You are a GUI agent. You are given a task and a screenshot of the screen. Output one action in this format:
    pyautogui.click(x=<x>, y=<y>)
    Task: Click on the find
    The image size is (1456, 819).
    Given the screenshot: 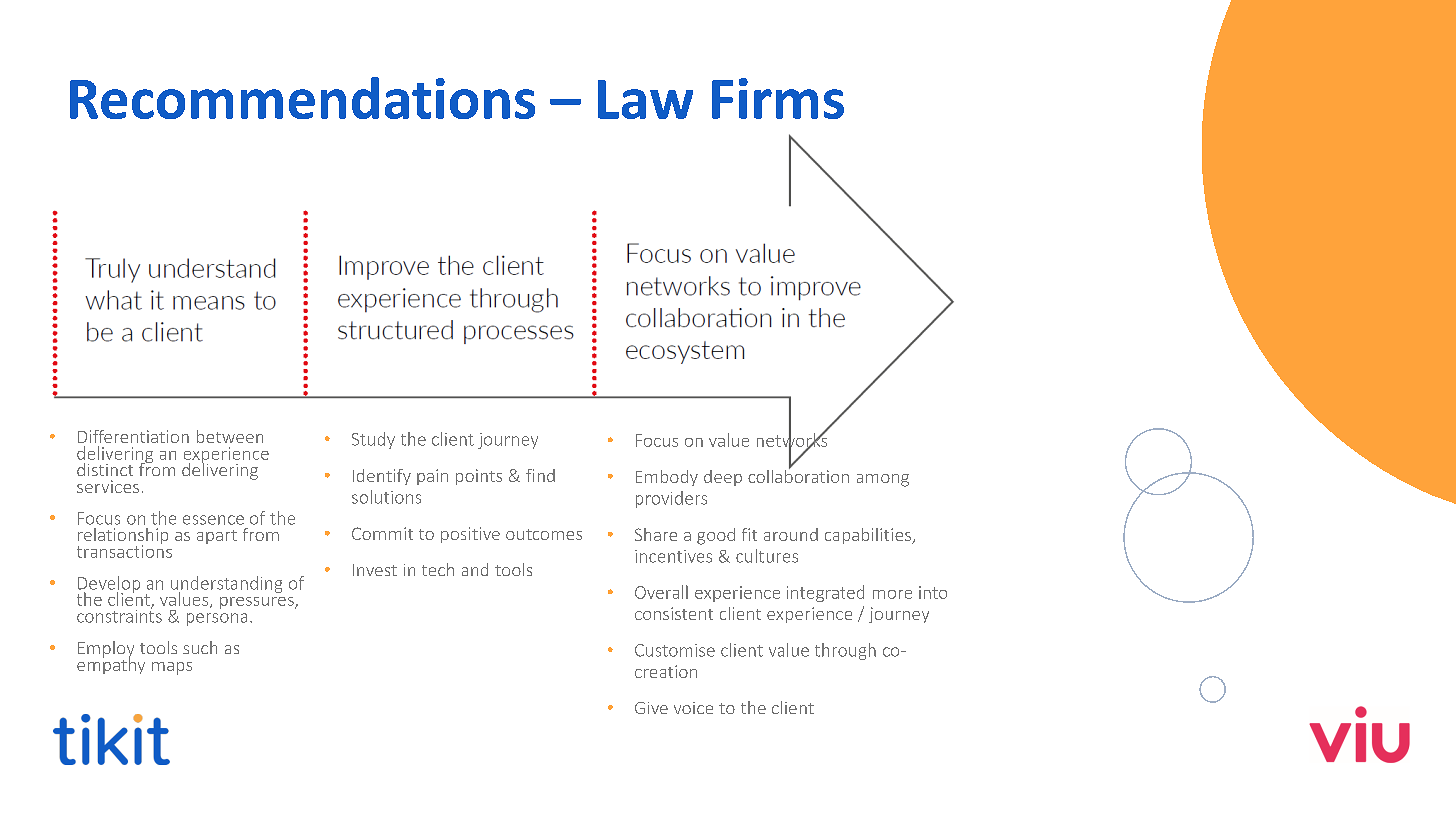 What is the action you would take?
    pyautogui.click(x=540, y=475)
